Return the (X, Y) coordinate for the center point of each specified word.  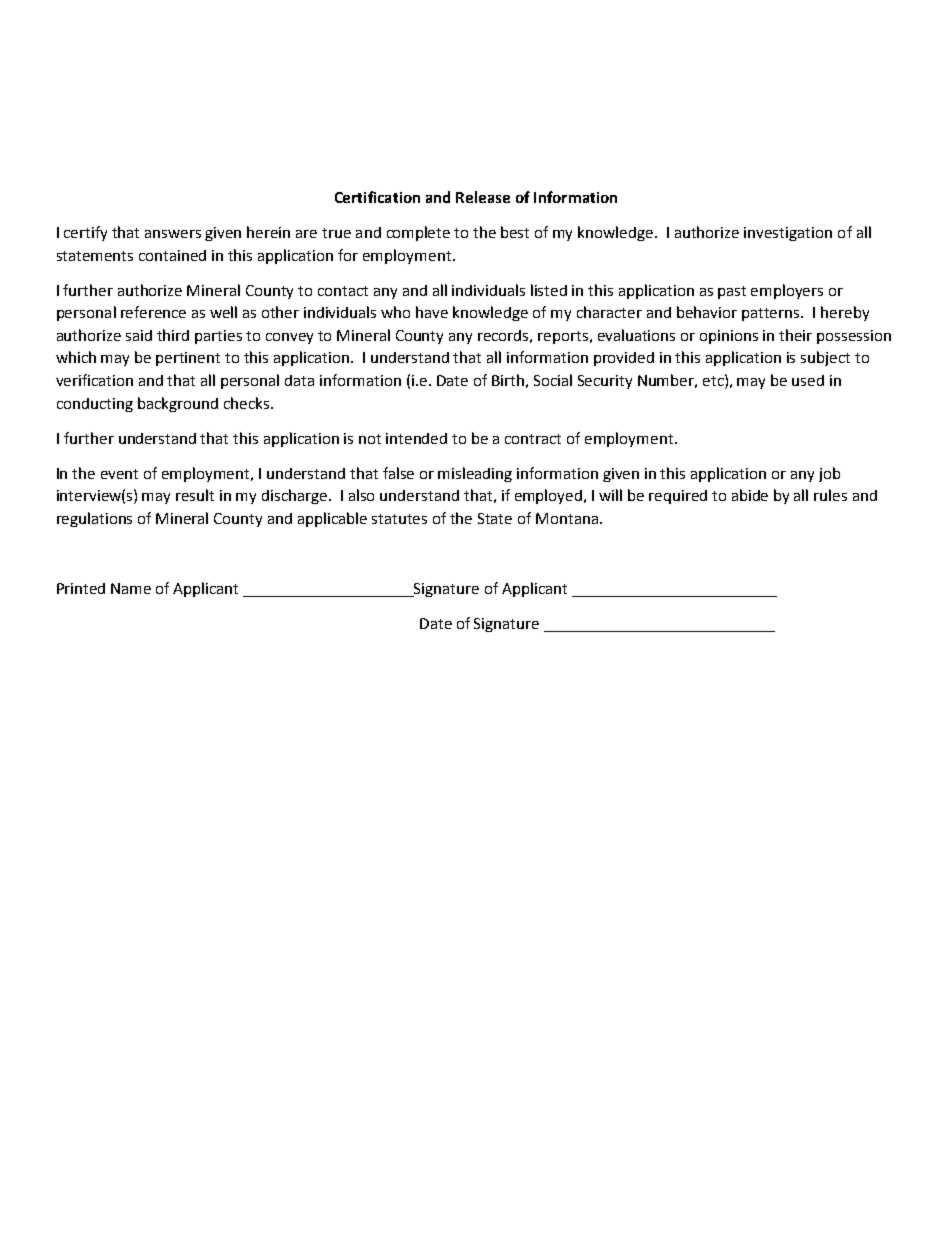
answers (173, 234)
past (732, 292)
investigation (788, 234)
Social (553, 380)
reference (153, 312)
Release (483, 197)
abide (750, 495)
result (195, 495)
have (432, 312)
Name (131, 588)
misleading (475, 474)
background (178, 404)
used (808, 380)
